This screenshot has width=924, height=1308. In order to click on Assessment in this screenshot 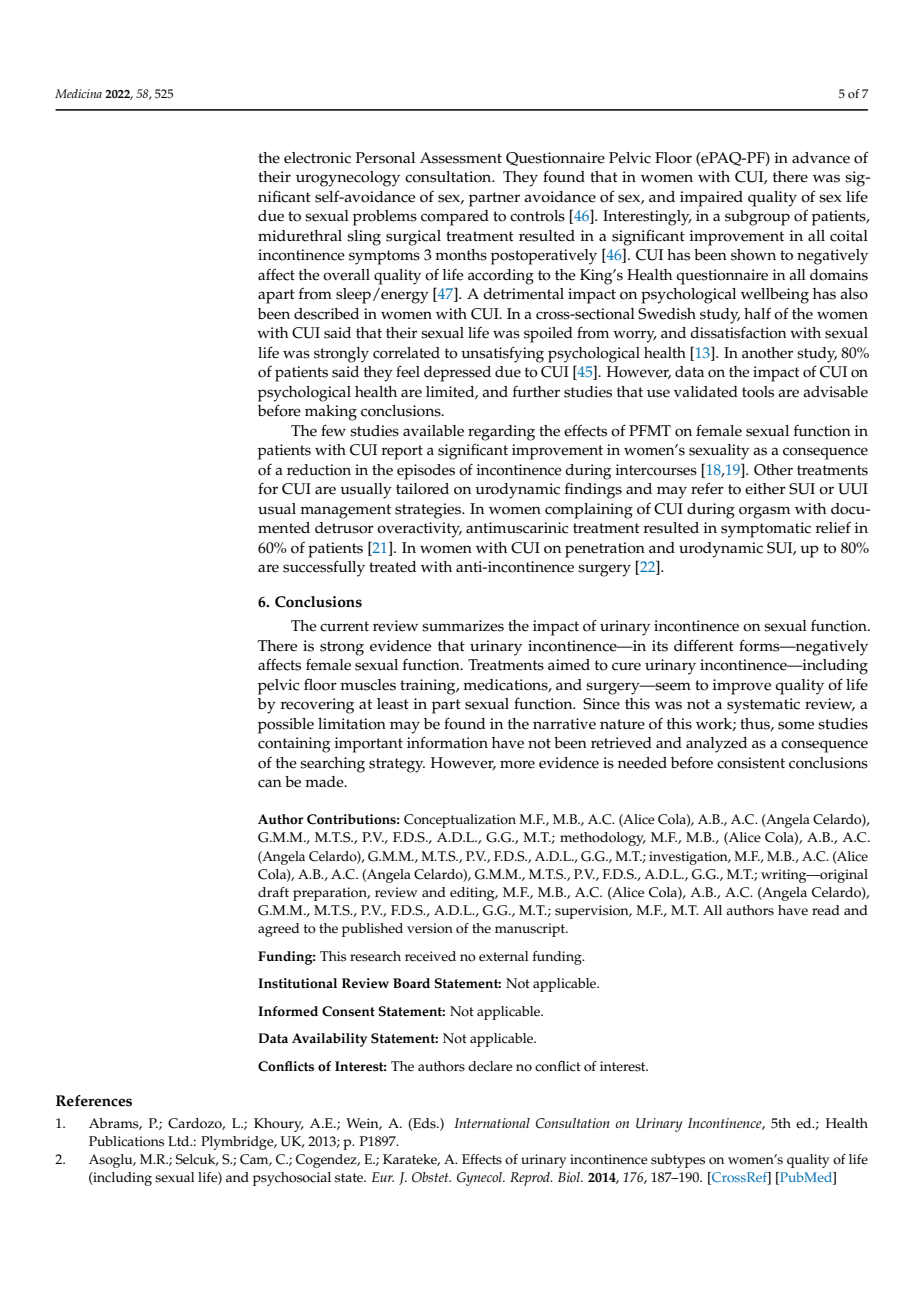, I will do `click(461, 158)`.
